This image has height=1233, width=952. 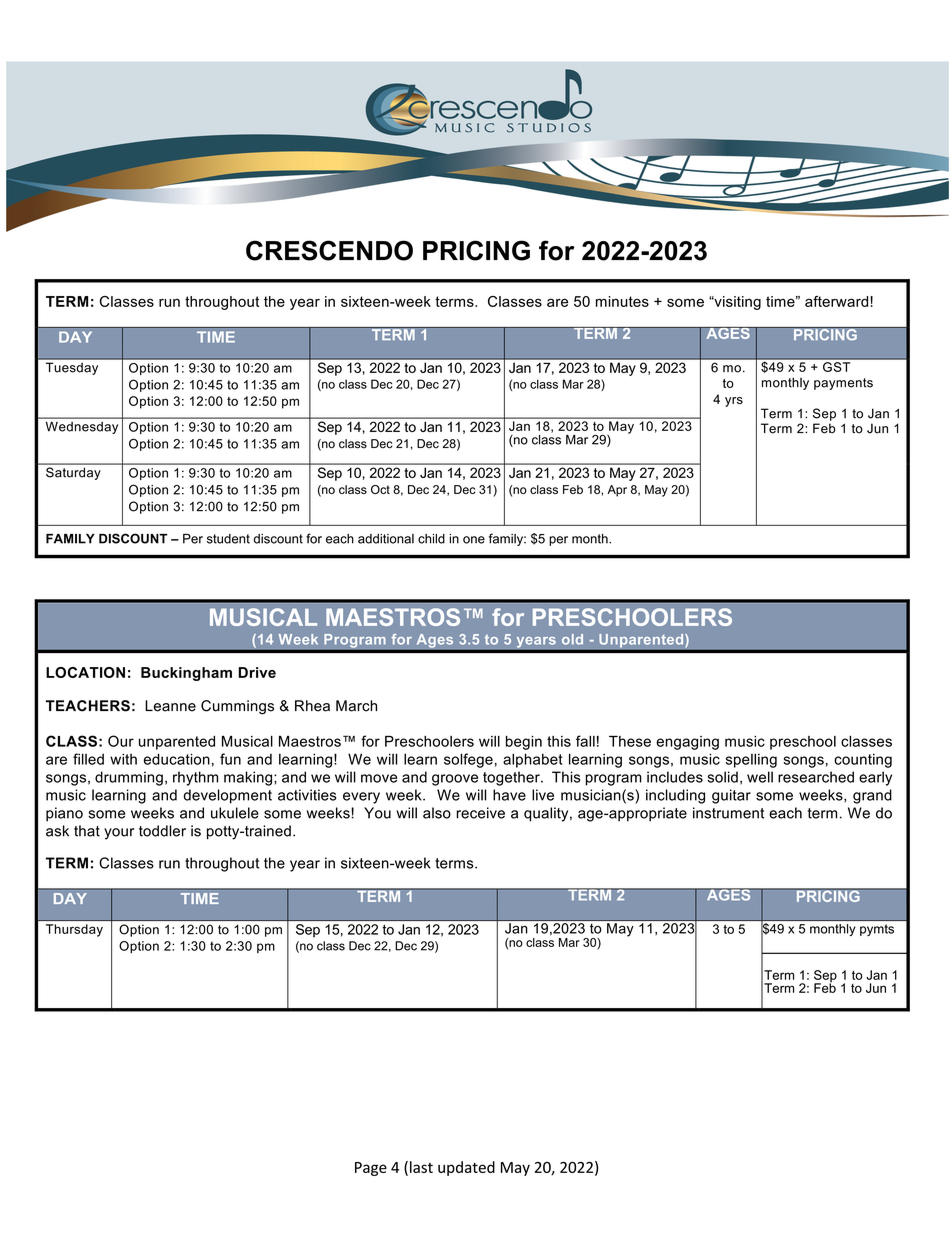 What do you see at coordinates (728, 813) in the image?
I see `instrument` at bounding box center [728, 813].
